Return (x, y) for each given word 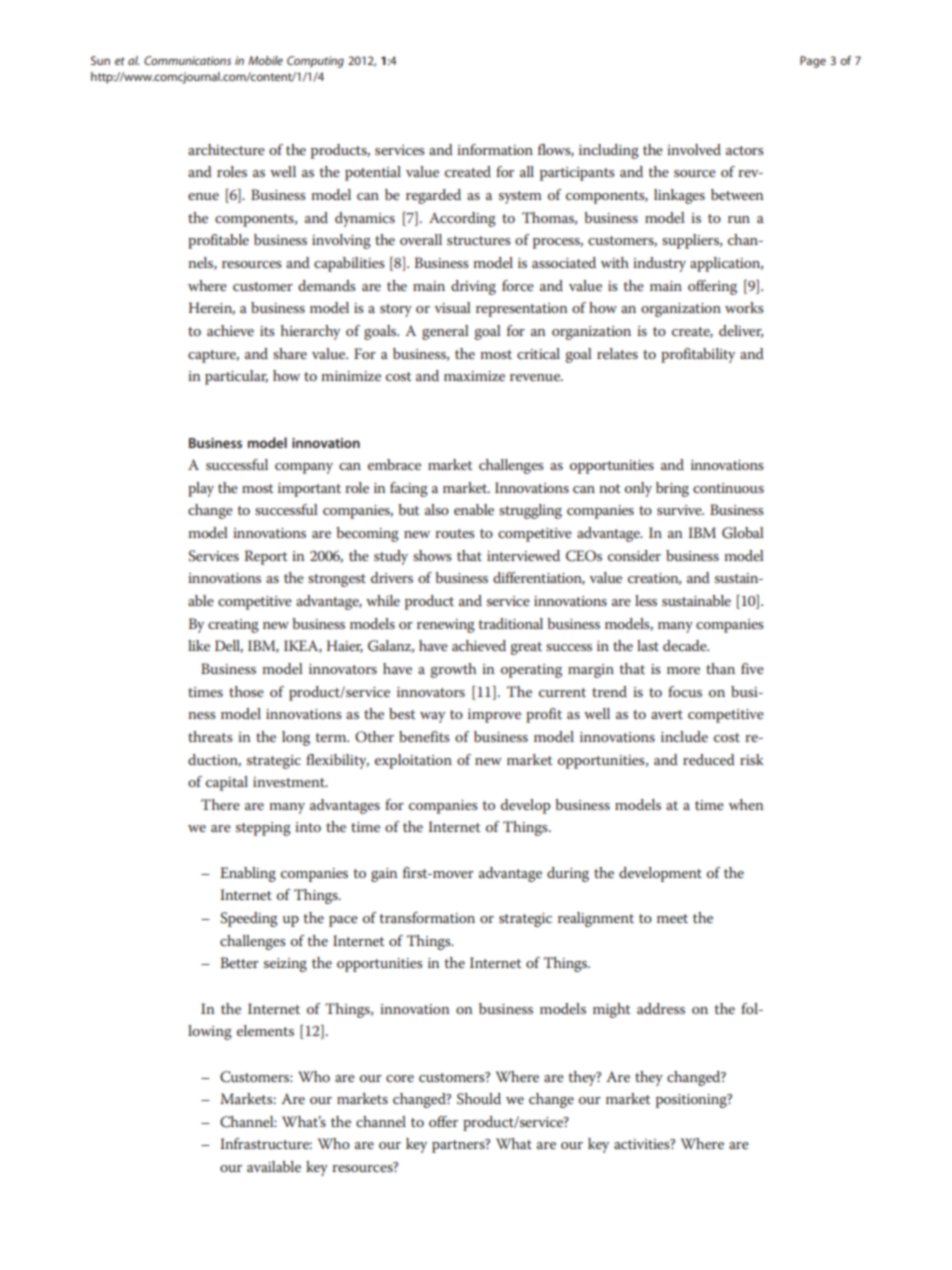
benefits (424, 736)
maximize (474, 376)
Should (479, 1099)
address (661, 1008)
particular (236, 377)
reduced (709, 759)
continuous (728, 488)
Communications (187, 60)
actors (745, 150)
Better (240, 962)
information (495, 149)
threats (210, 736)
